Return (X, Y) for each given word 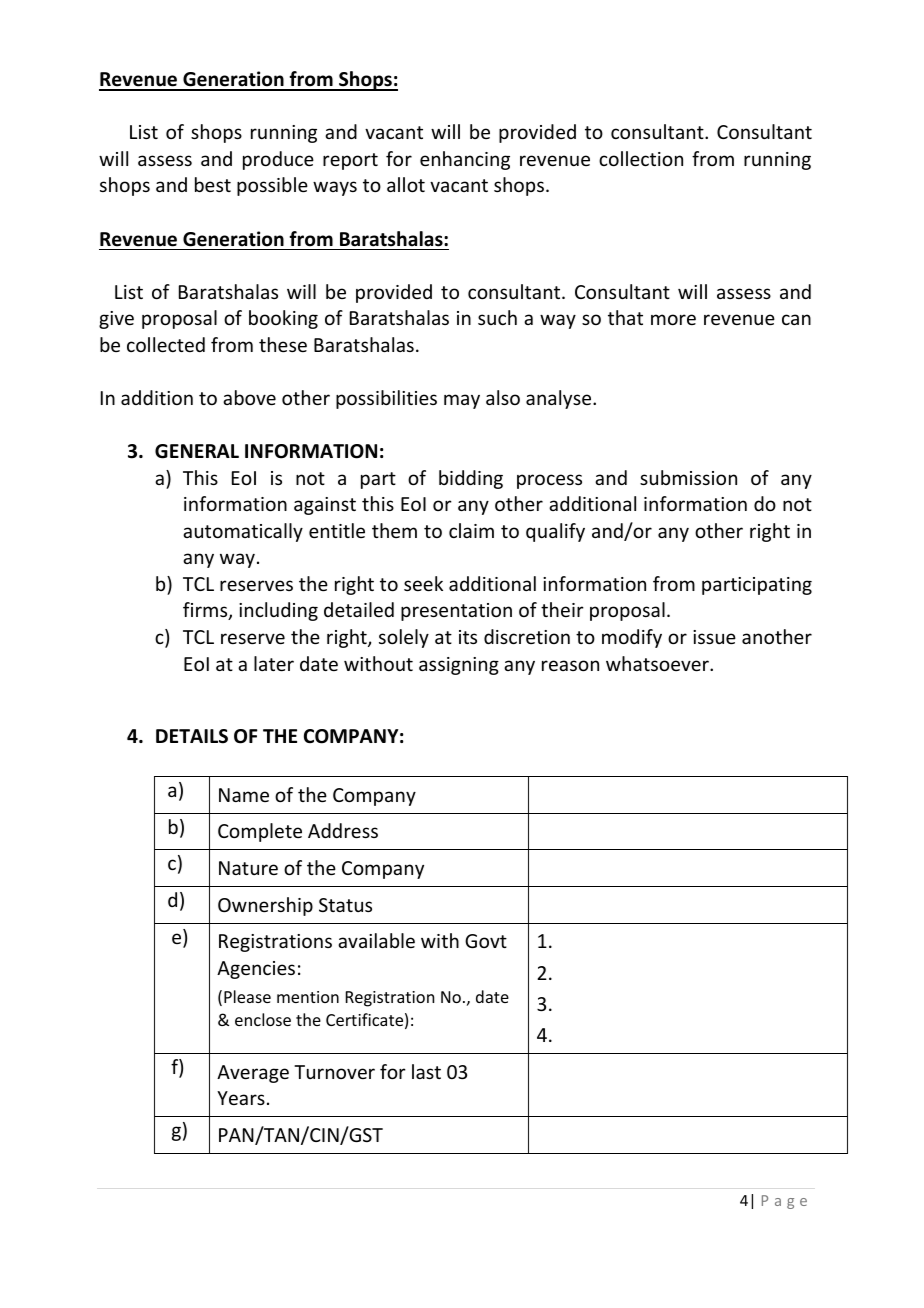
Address (343, 830)
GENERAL (197, 451)
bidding (471, 479)
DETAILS (192, 736)
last (426, 1071)
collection (641, 158)
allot (406, 184)
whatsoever (658, 663)
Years (241, 1098)
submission (688, 477)
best (213, 184)
